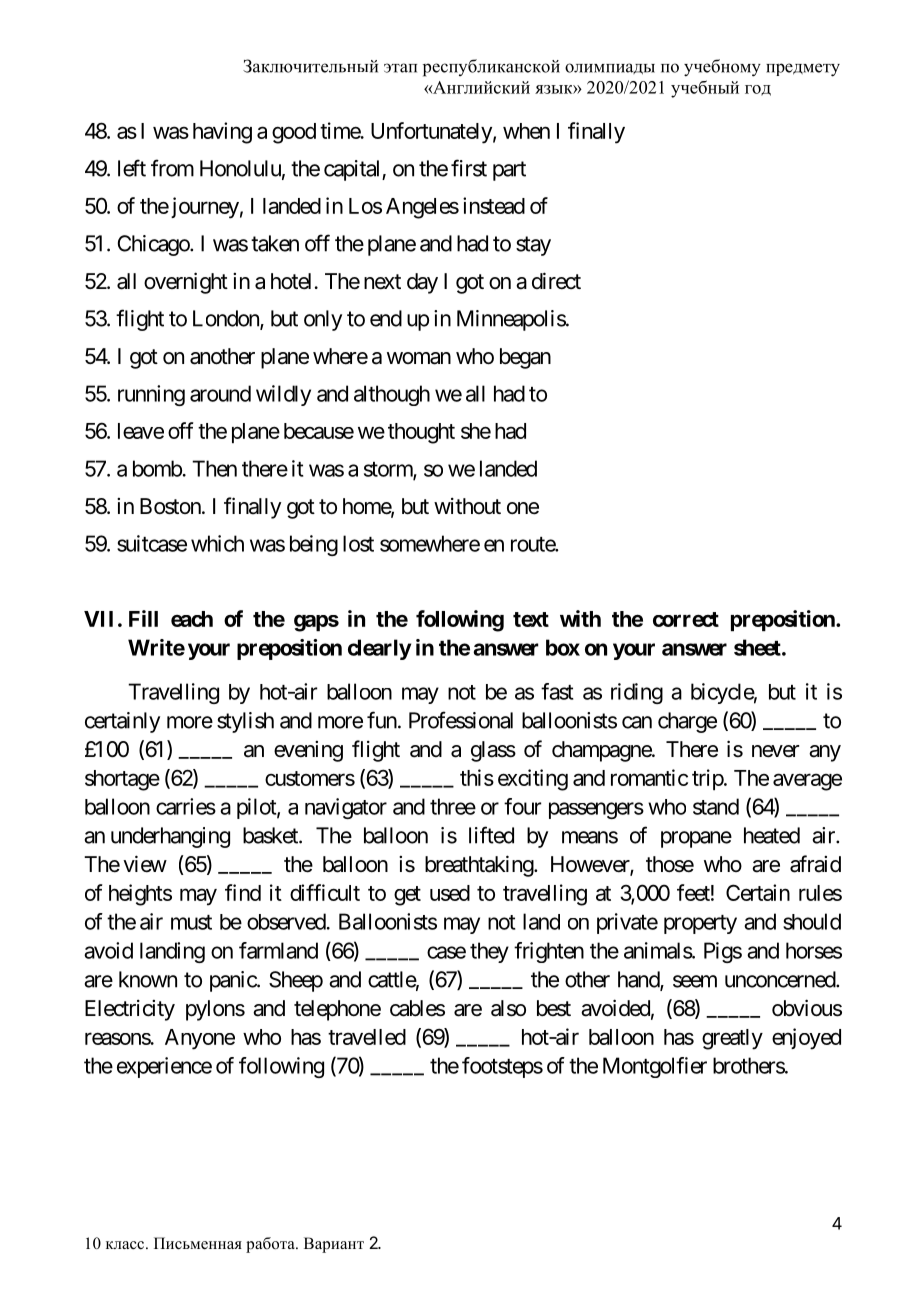  Describe the element at coordinates (469, 168) in the screenshot. I see `first` at that location.
